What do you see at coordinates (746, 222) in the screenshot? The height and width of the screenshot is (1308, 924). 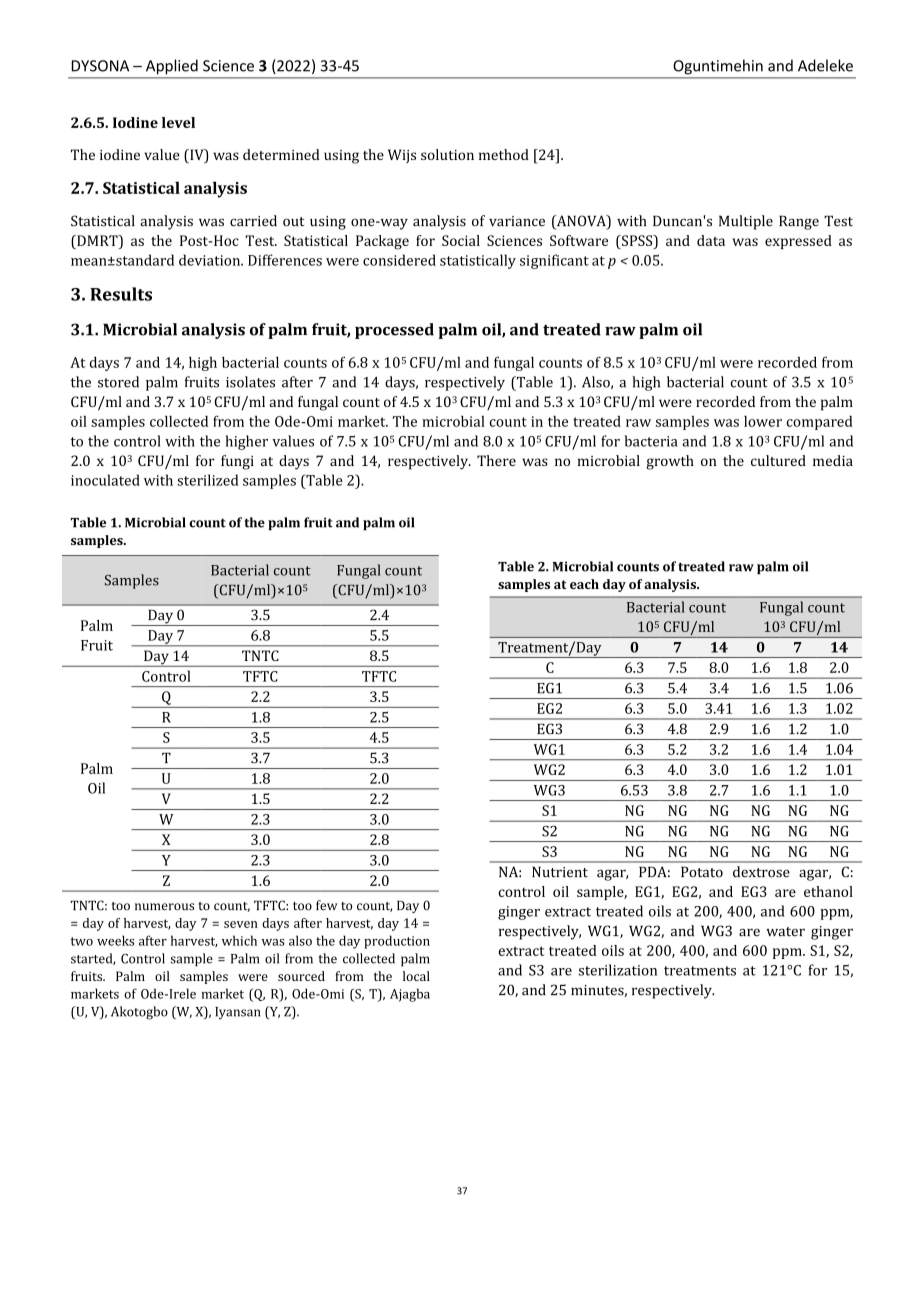 I see `Multiple` at bounding box center [746, 222].
